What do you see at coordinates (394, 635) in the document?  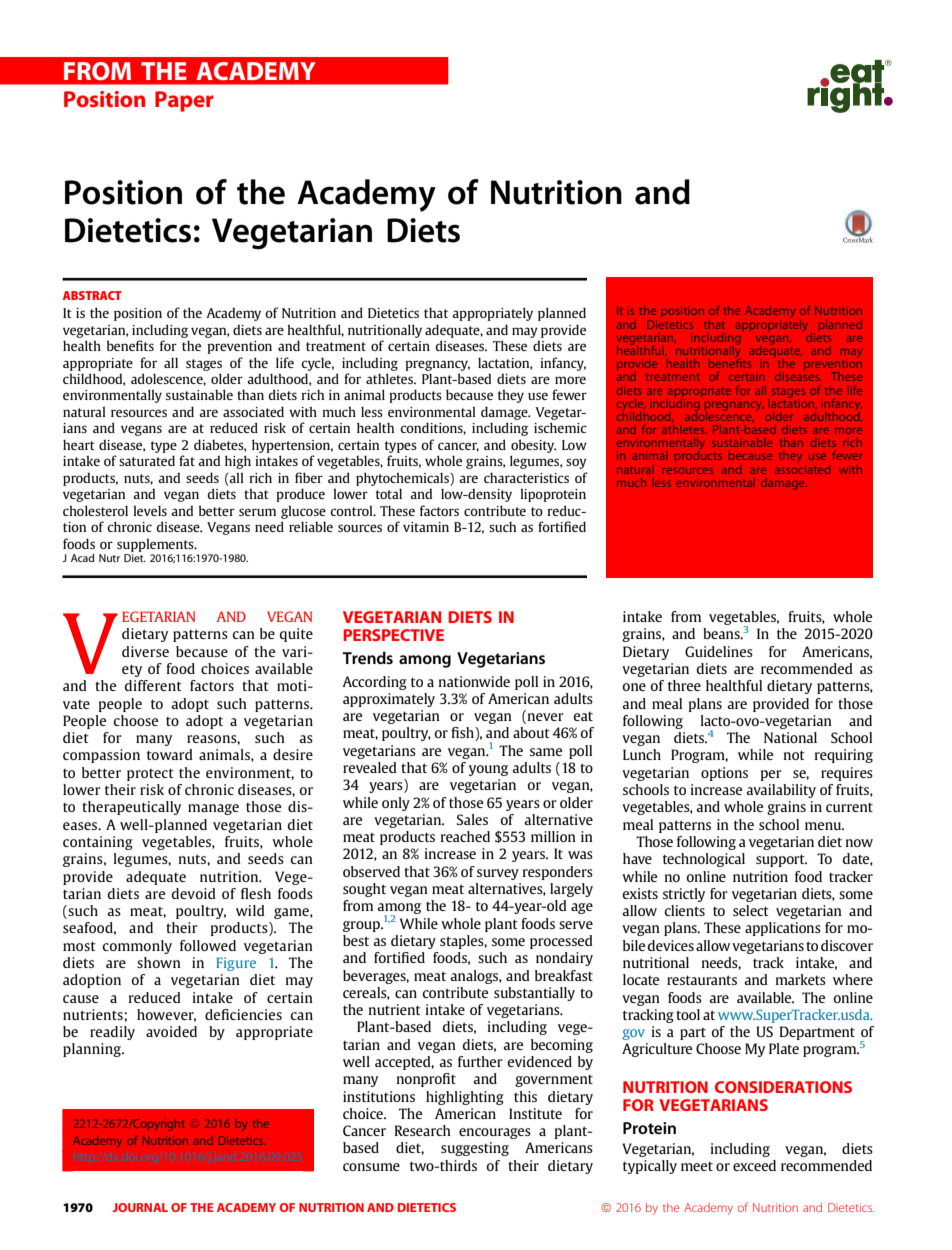 I see `PERSPECTIVE` at bounding box center [394, 635].
